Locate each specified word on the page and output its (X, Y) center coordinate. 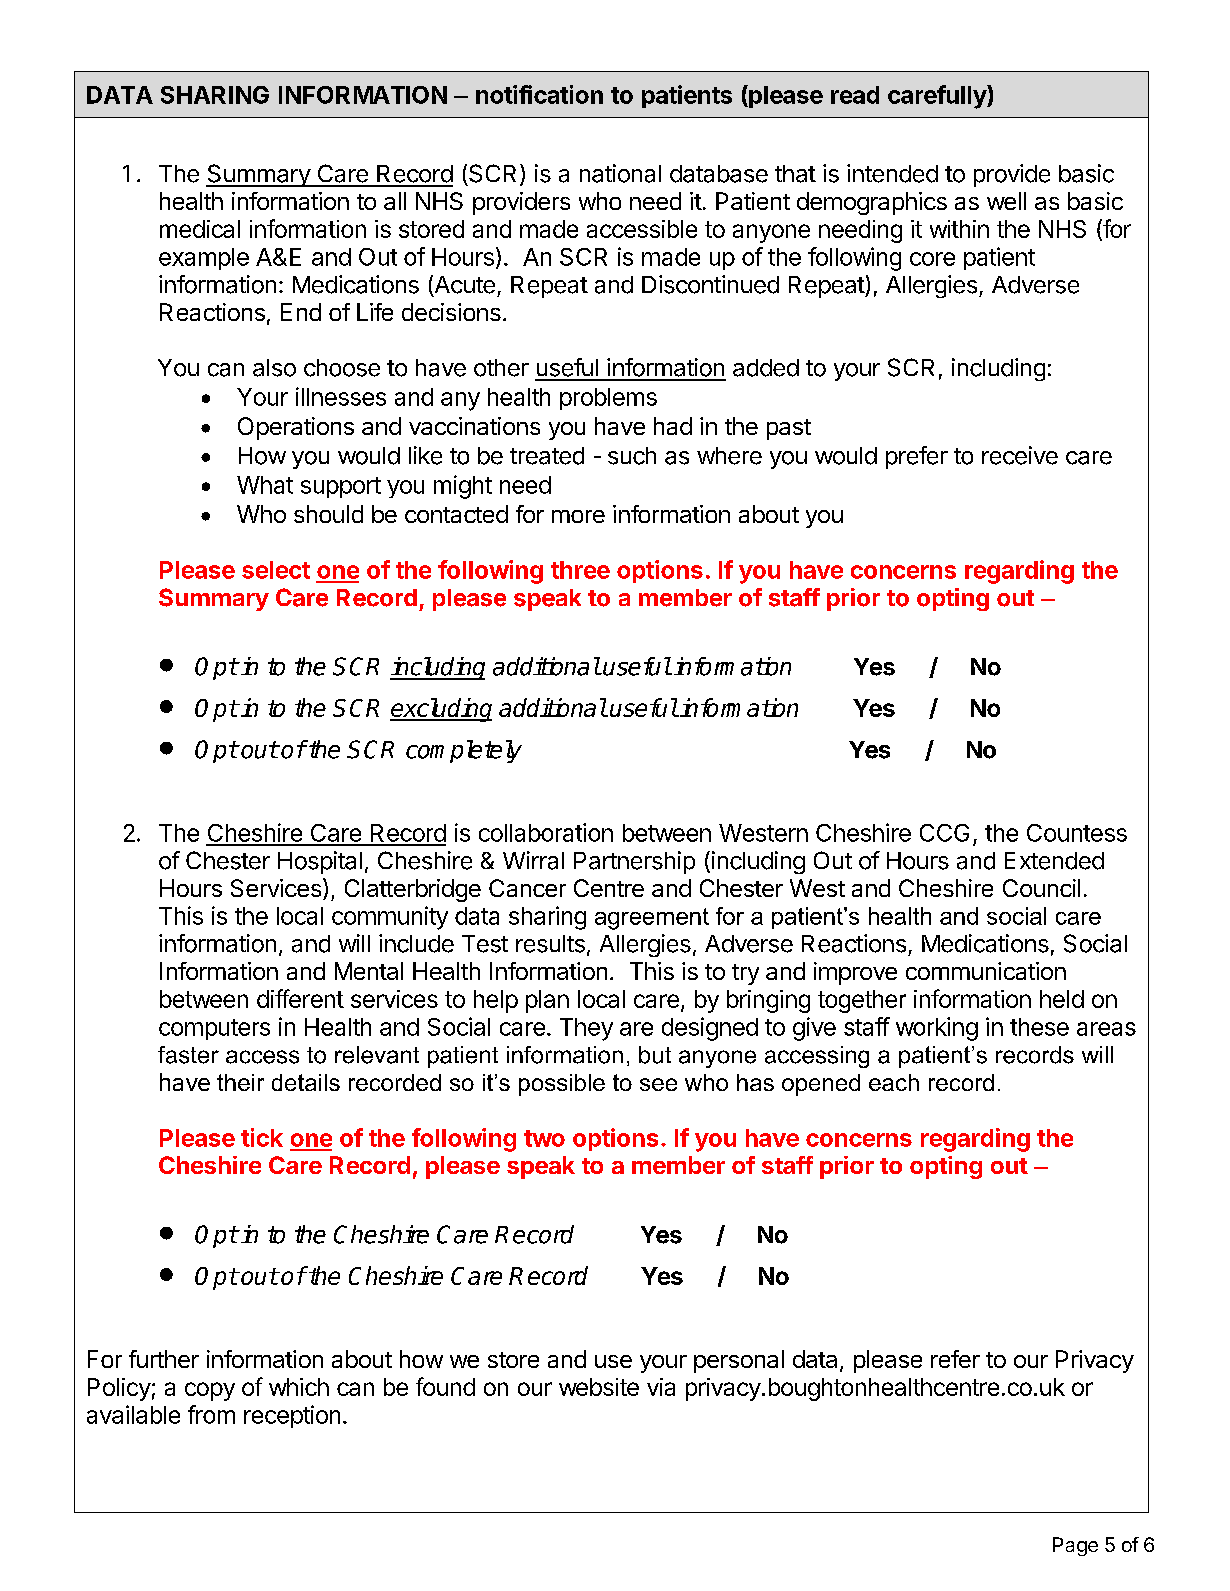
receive (1020, 455)
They (586, 1029)
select (276, 570)
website (599, 1387)
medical (200, 229)
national (620, 173)
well (1006, 201)
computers (214, 1029)
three (580, 570)
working (937, 1029)
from (211, 1414)
